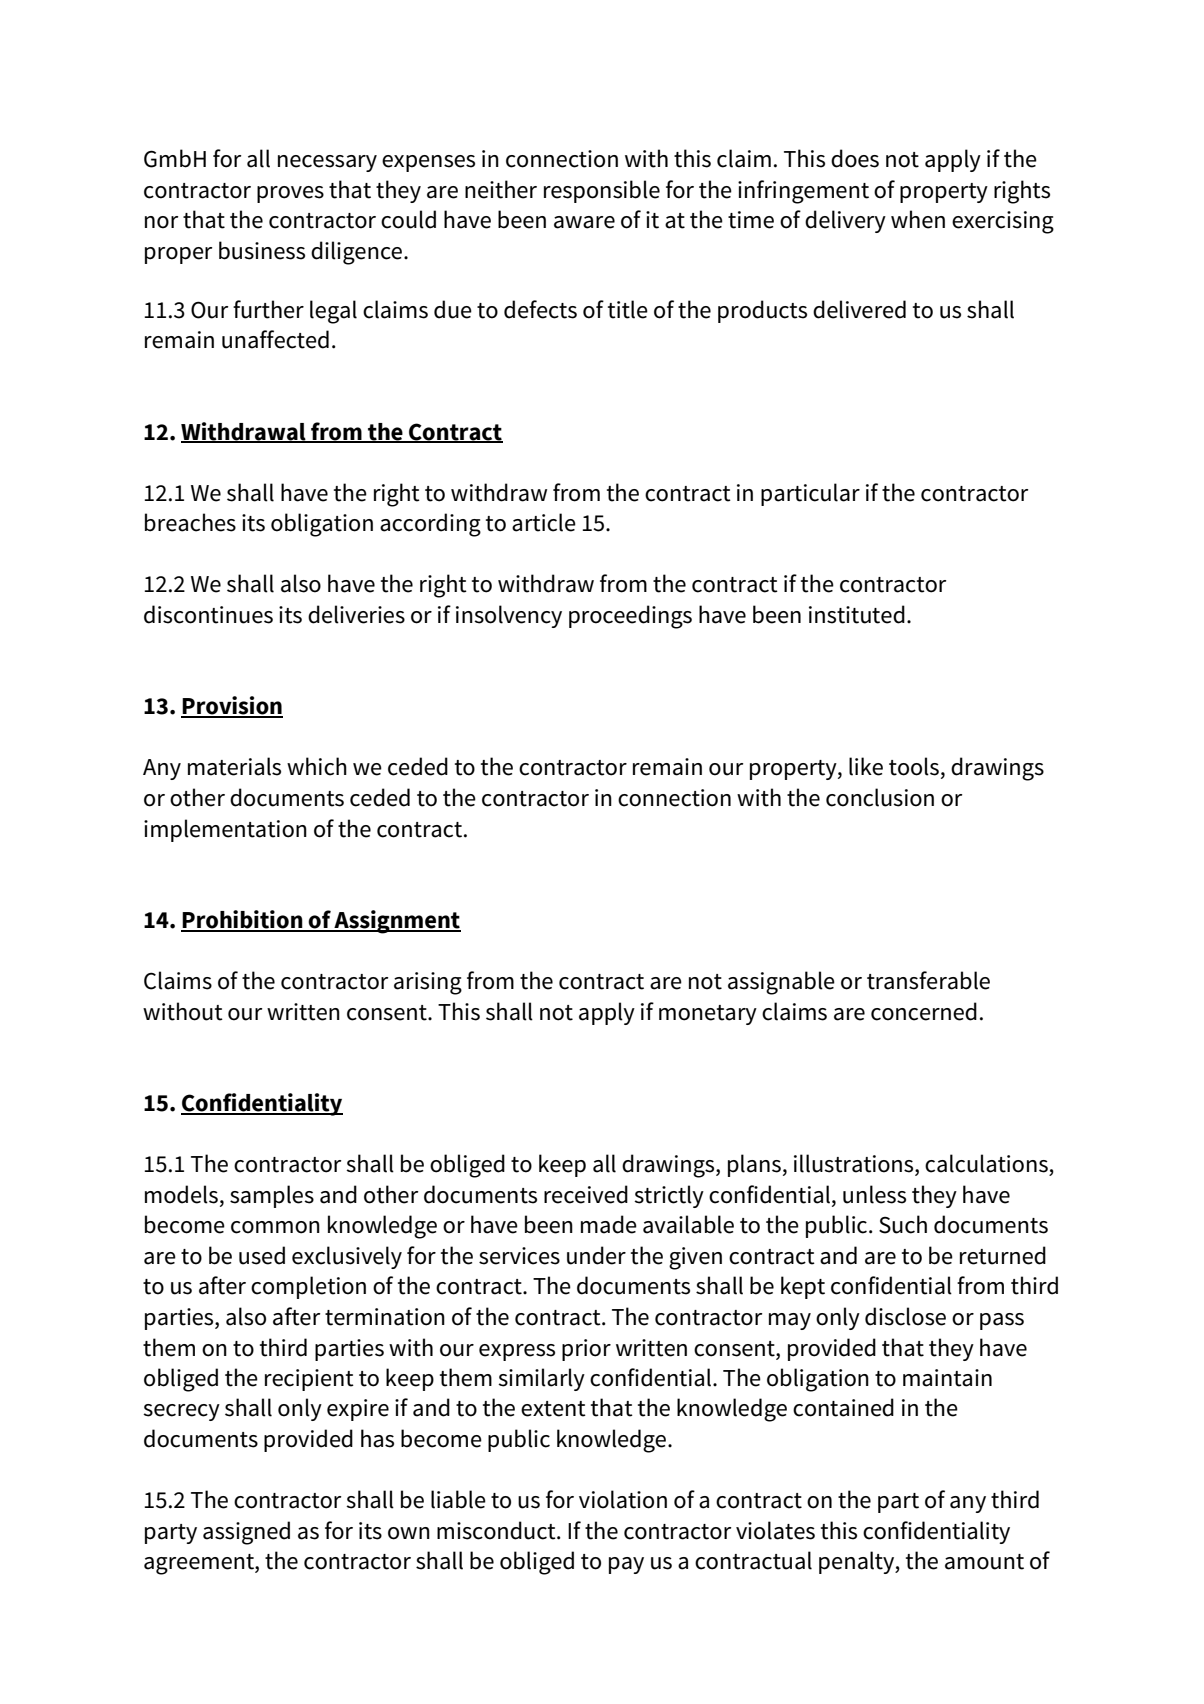 Image resolution: width=1204 pixels, height=1704 pixels. I want to click on implementation, so click(225, 830).
